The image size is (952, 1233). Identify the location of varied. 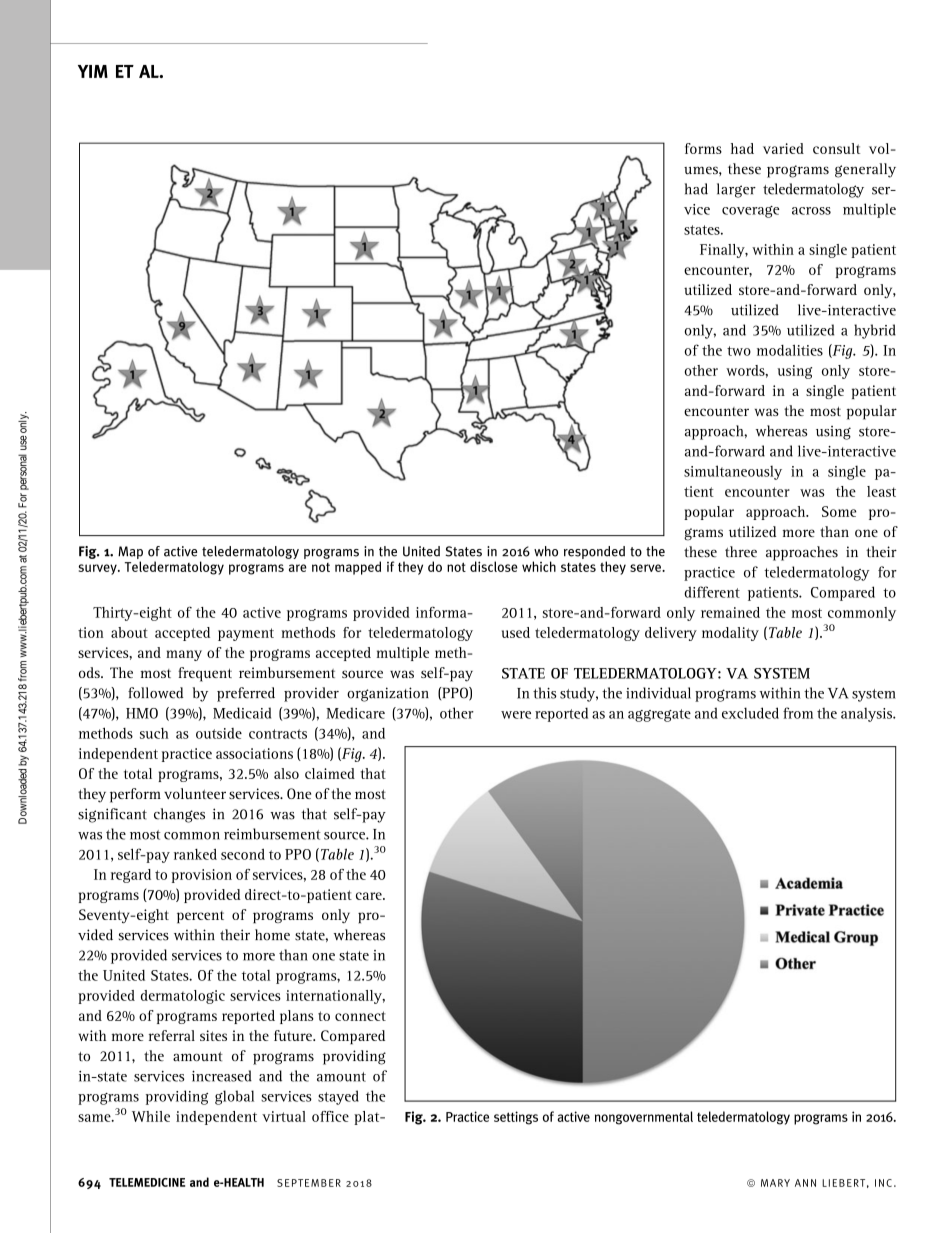
(783, 148).
